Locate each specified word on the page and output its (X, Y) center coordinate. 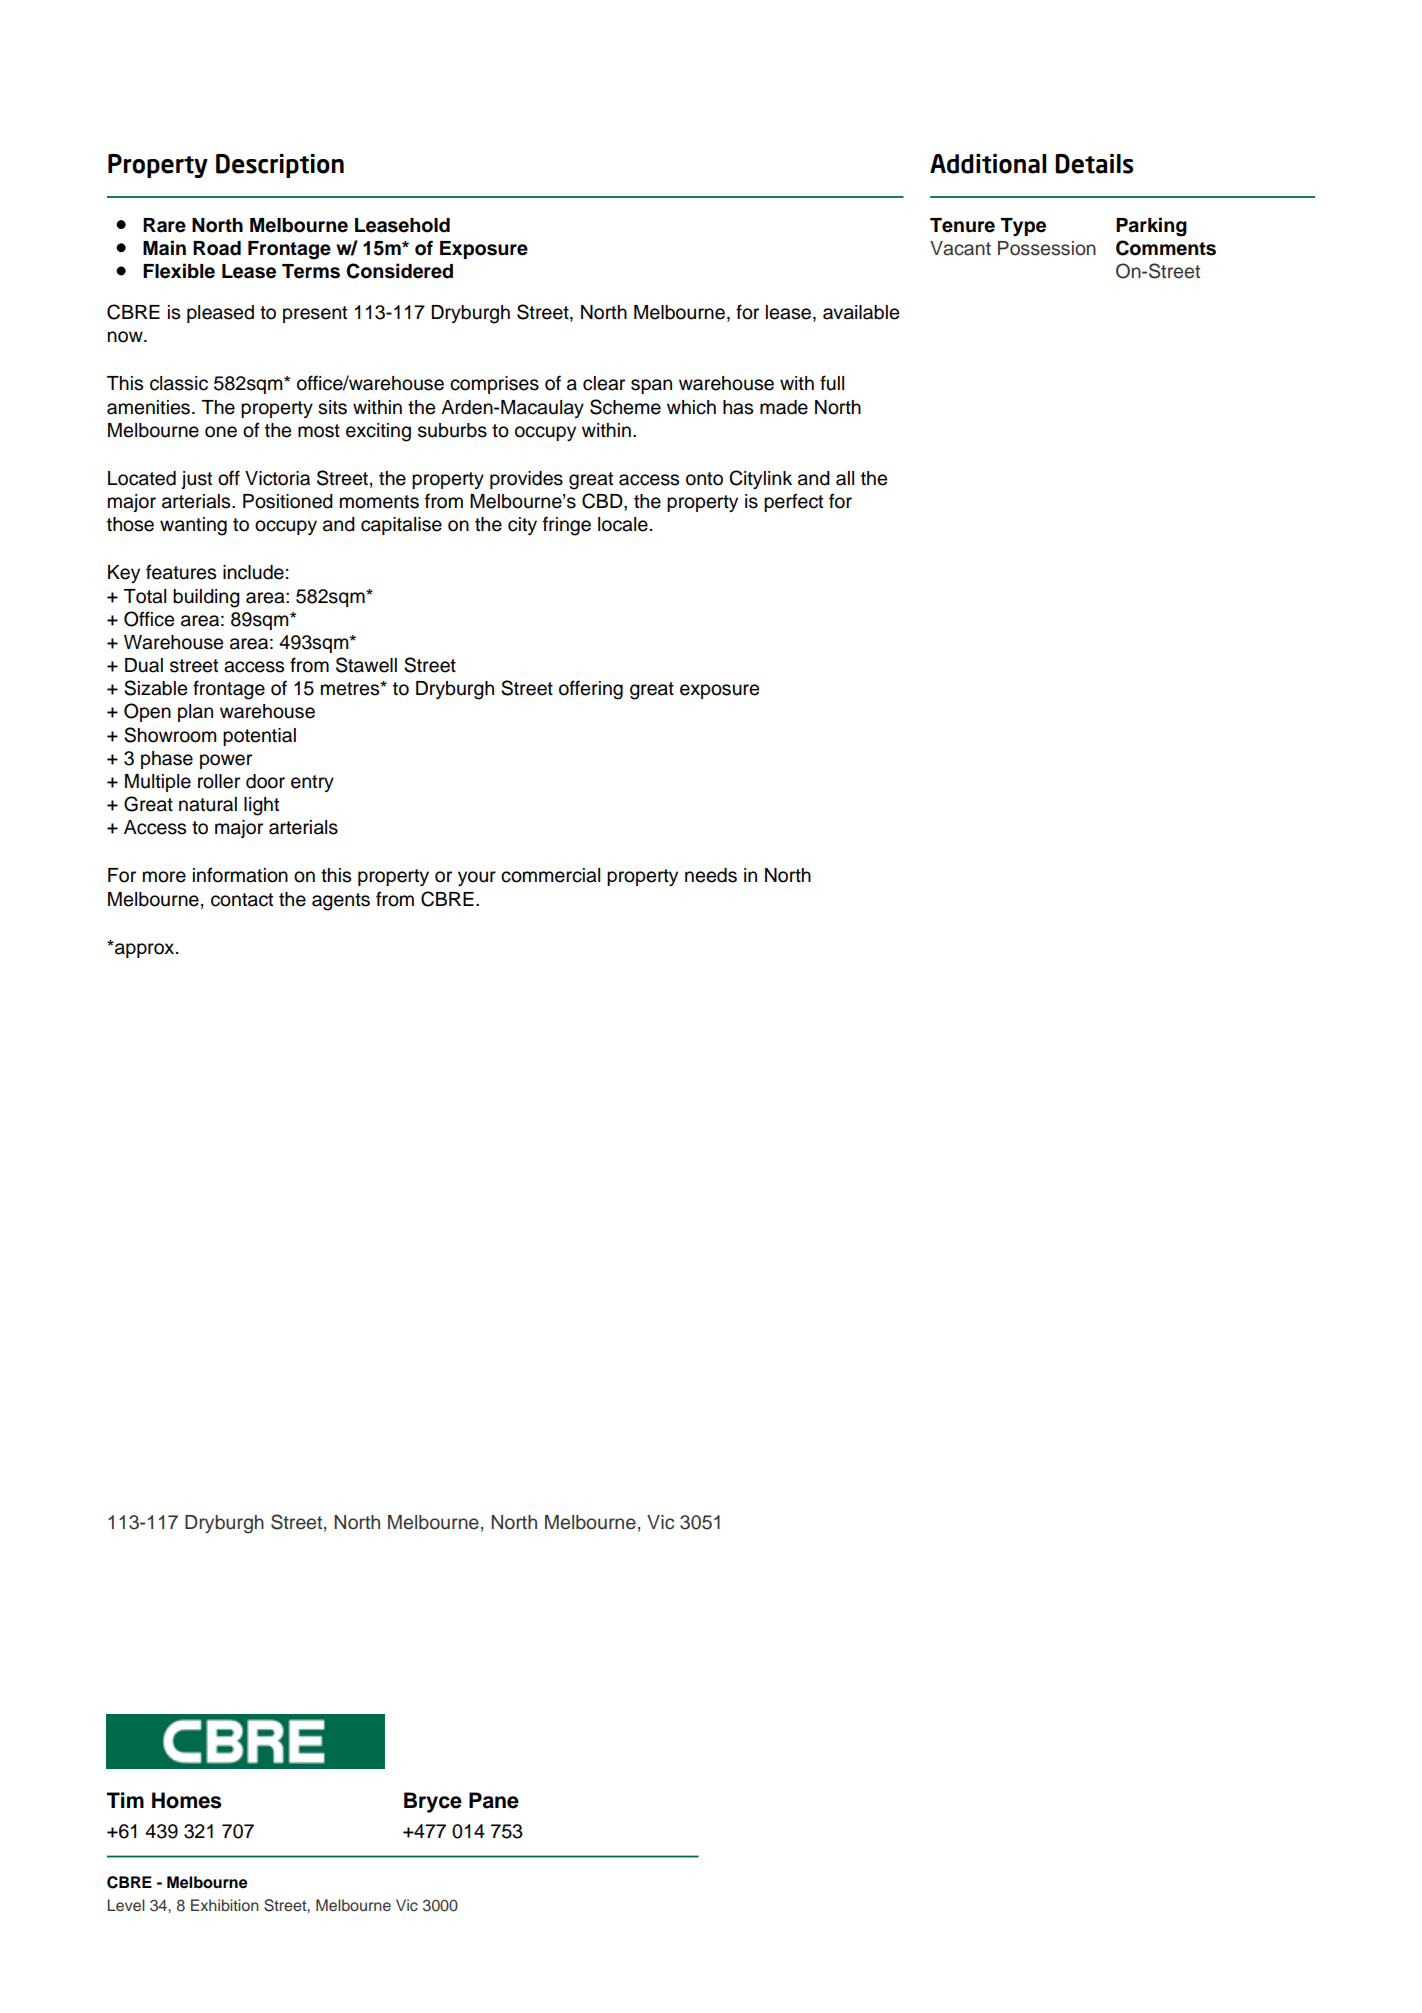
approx (145, 949)
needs (711, 875)
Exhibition (225, 1905)
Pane (494, 1800)
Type (1023, 227)
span (651, 386)
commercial (550, 875)
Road (217, 248)
